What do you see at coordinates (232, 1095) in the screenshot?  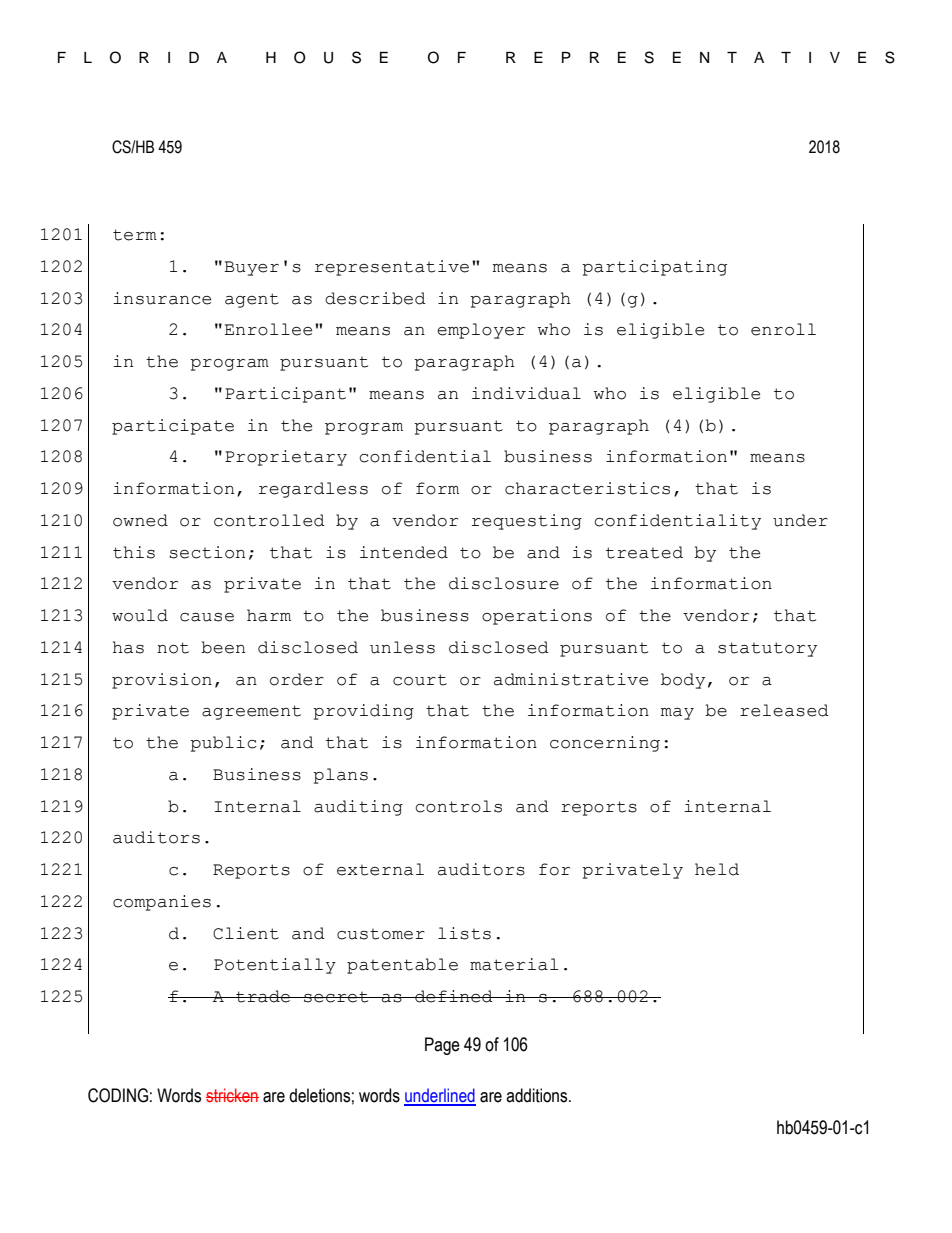 I see `stricken` at bounding box center [232, 1095].
